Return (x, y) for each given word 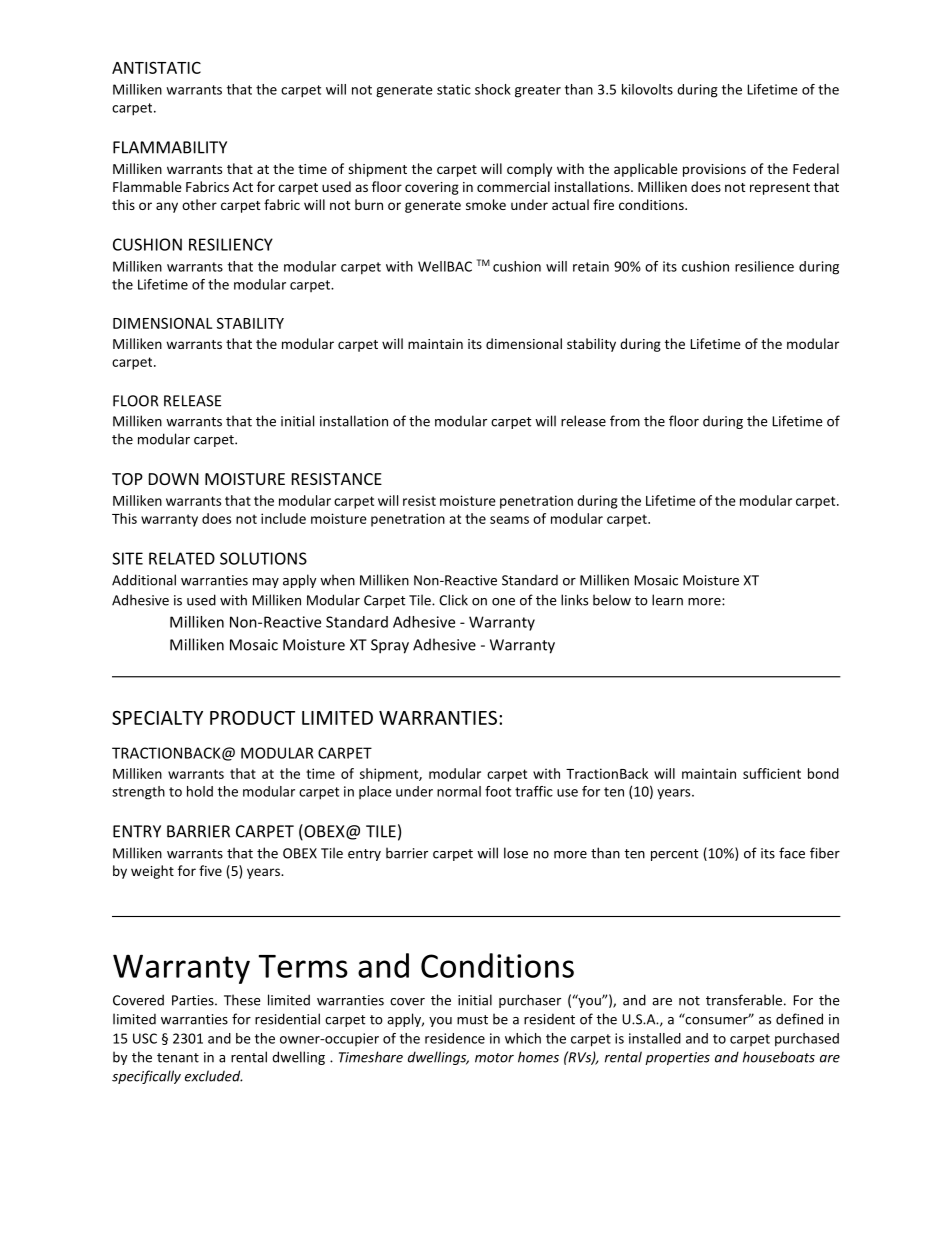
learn (667, 600)
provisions (714, 170)
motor (494, 1058)
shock (493, 89)
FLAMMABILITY (170, 147)
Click (453, 600)
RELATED (182, 558)
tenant (178, 1058)
